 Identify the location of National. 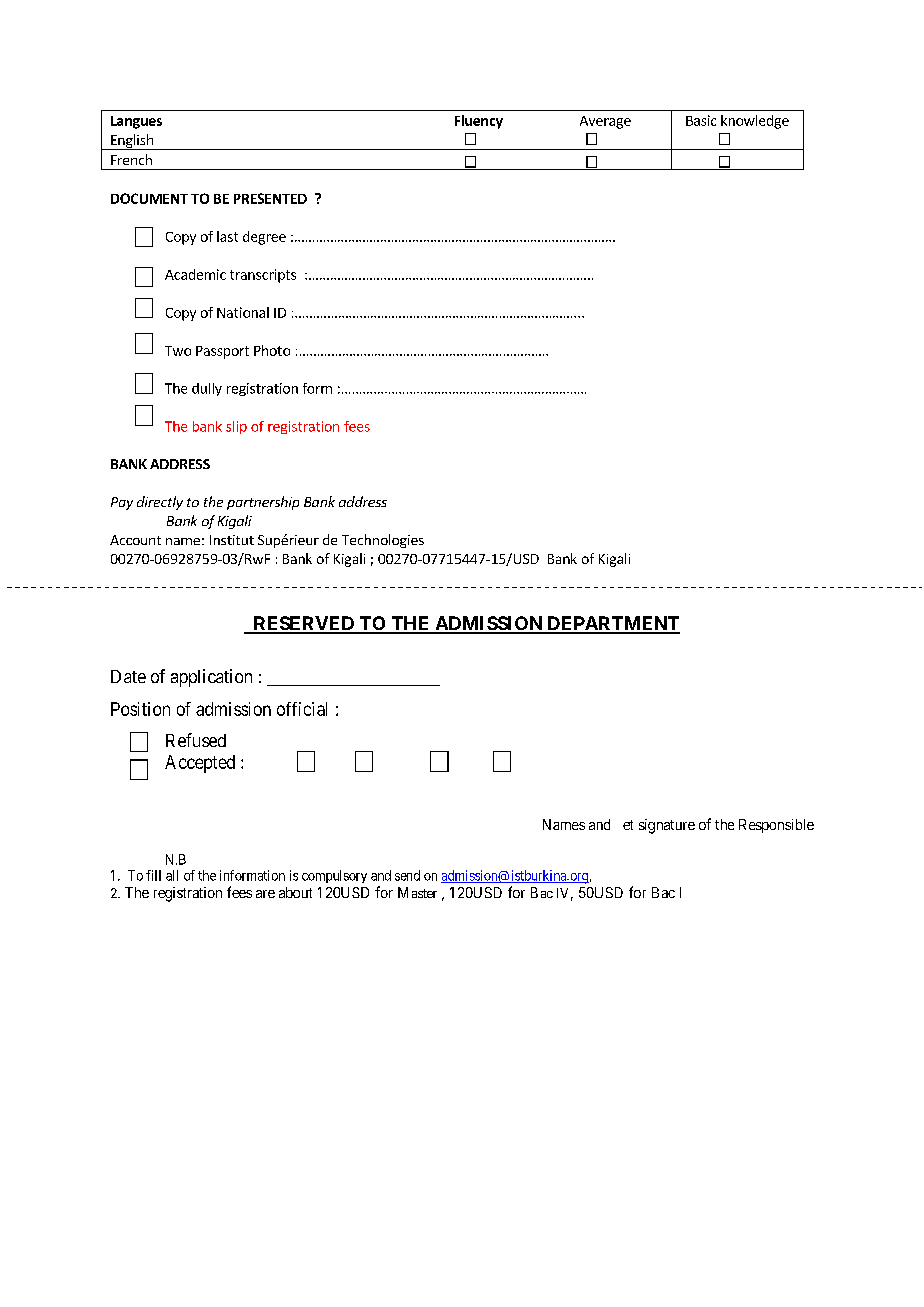
(243, 312).
